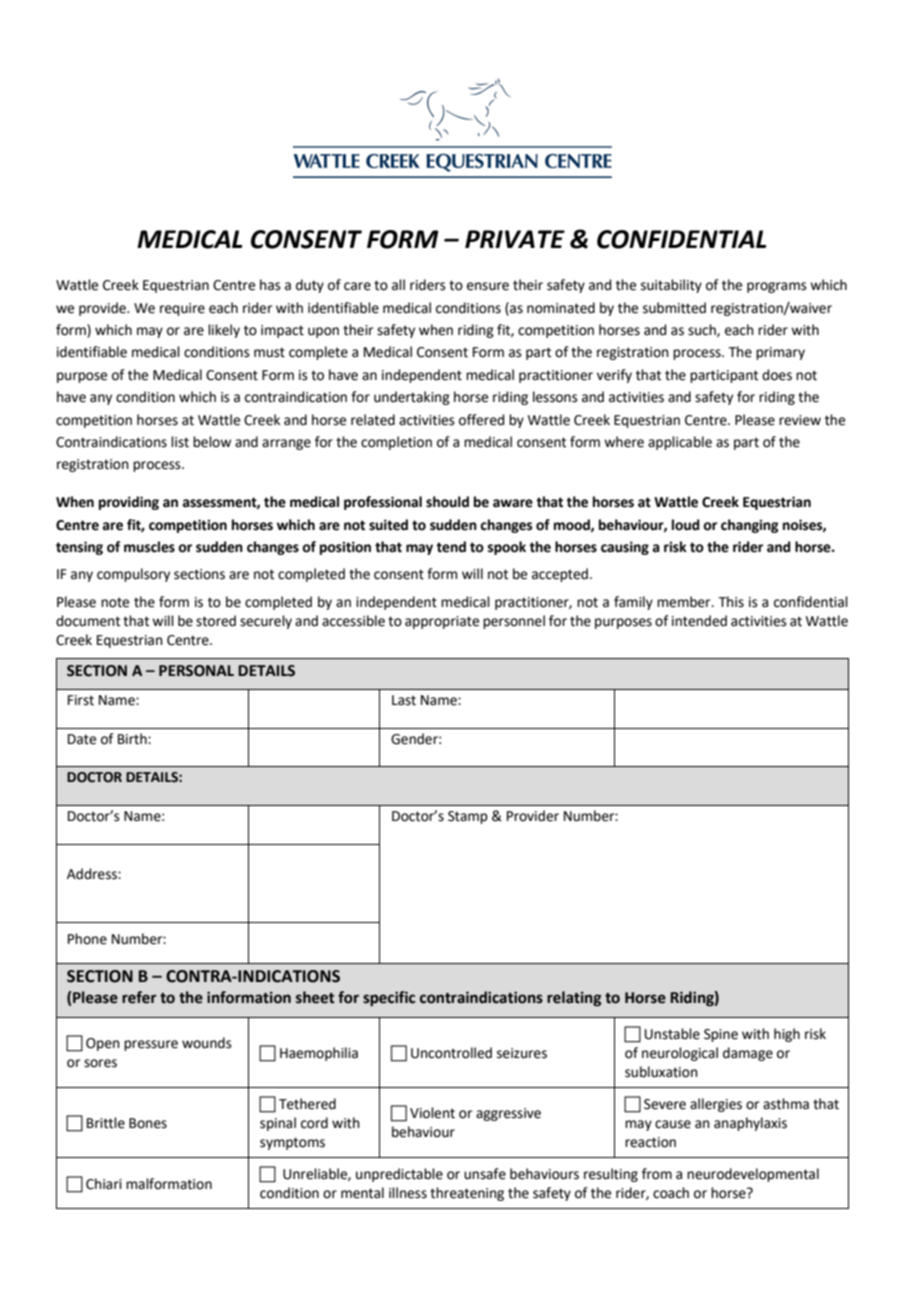 The height and width of the screenshot is (1308, 924). What do you see at coordinates (399, 1175) in the screenshot?
I see `unpredictable` at bounding box center [399, 1175].
